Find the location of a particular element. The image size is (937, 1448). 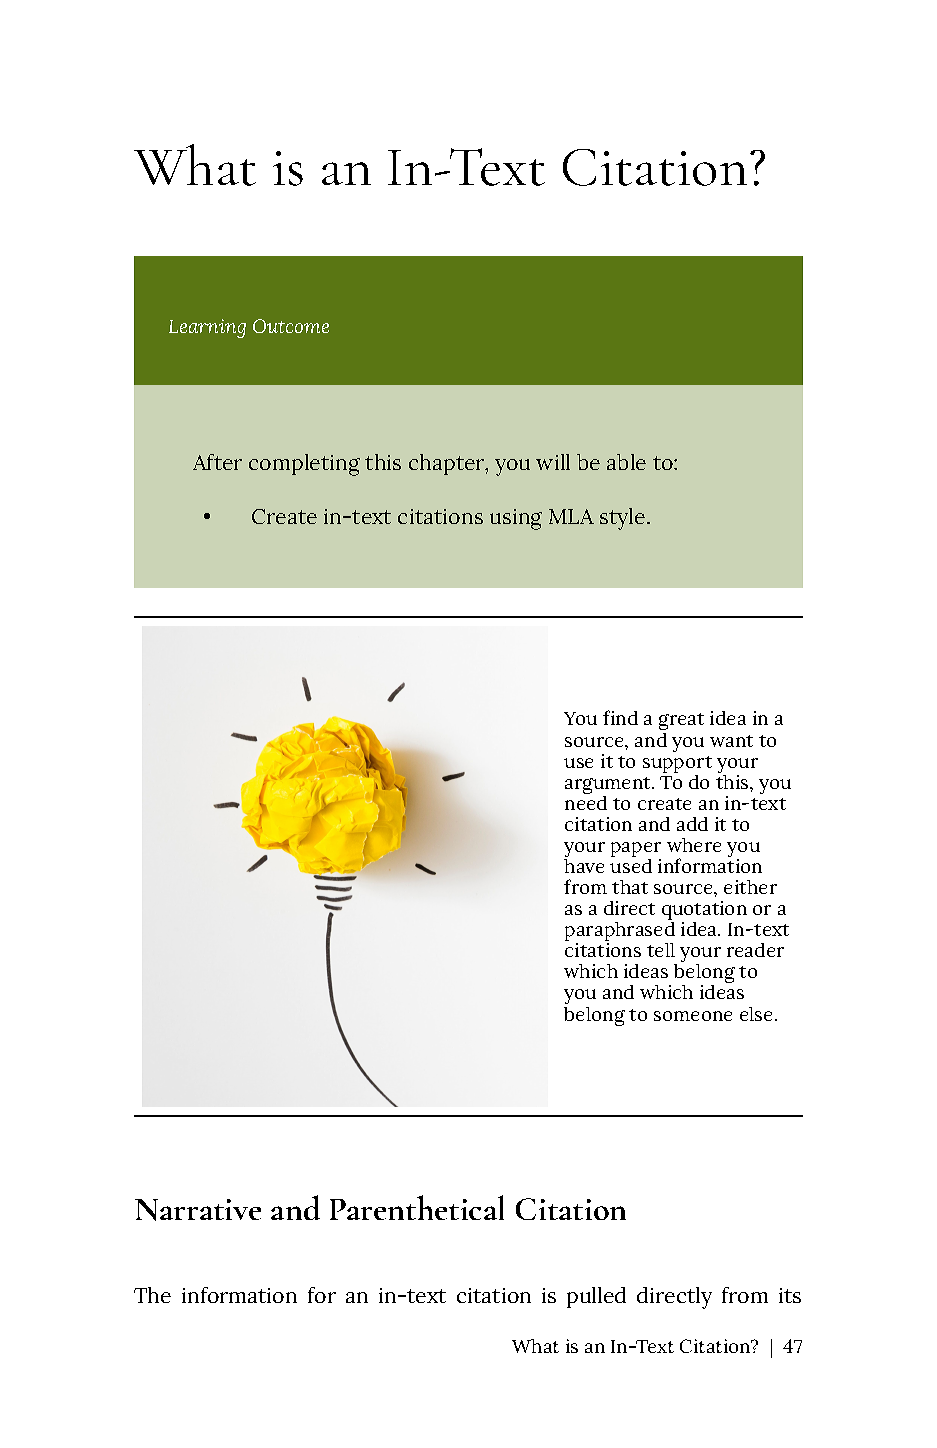

Outcome is located at coordinates (291, 326).
